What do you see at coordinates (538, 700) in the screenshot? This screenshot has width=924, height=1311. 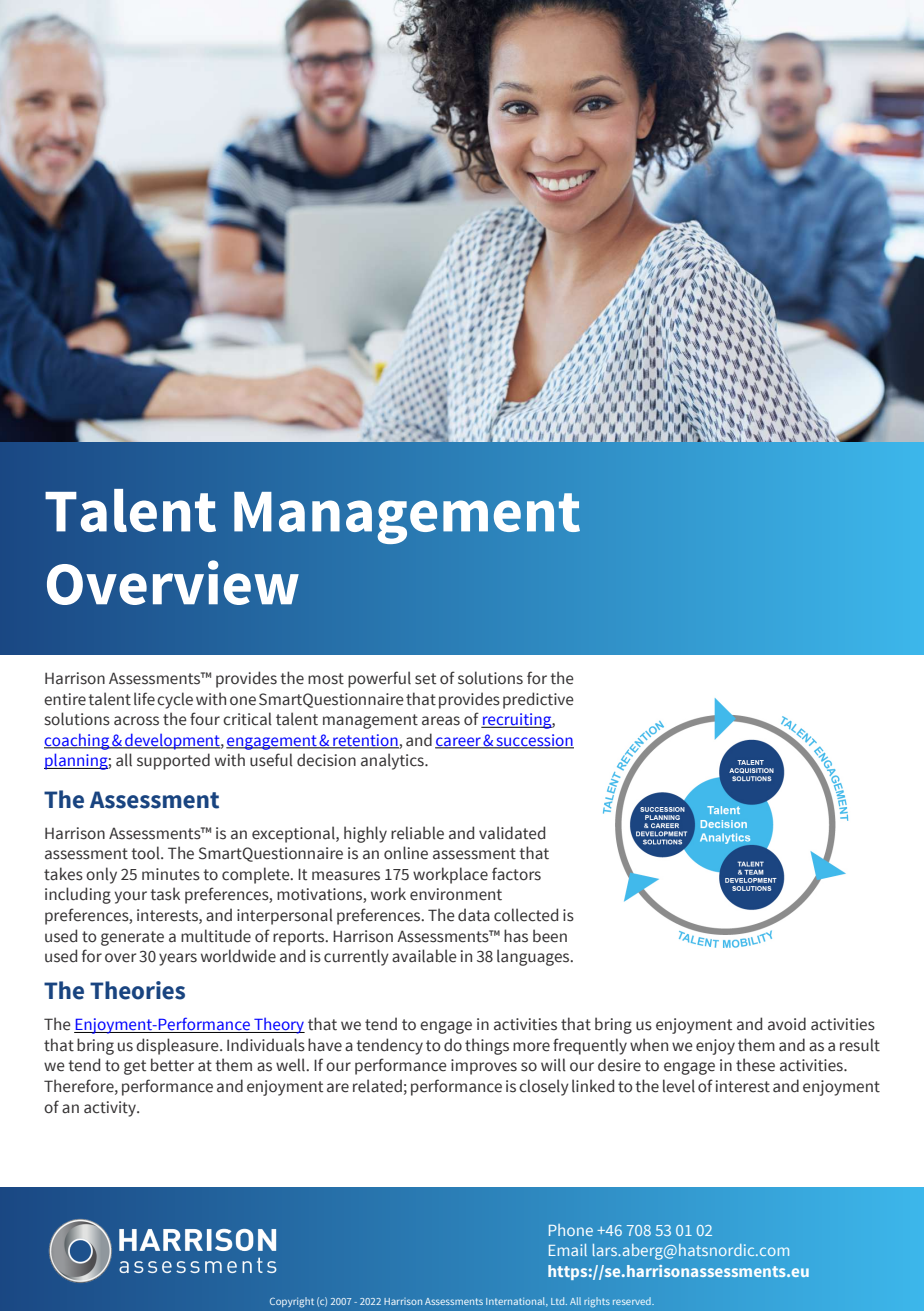 I see `predictive` at bounding box center [538, 700].
